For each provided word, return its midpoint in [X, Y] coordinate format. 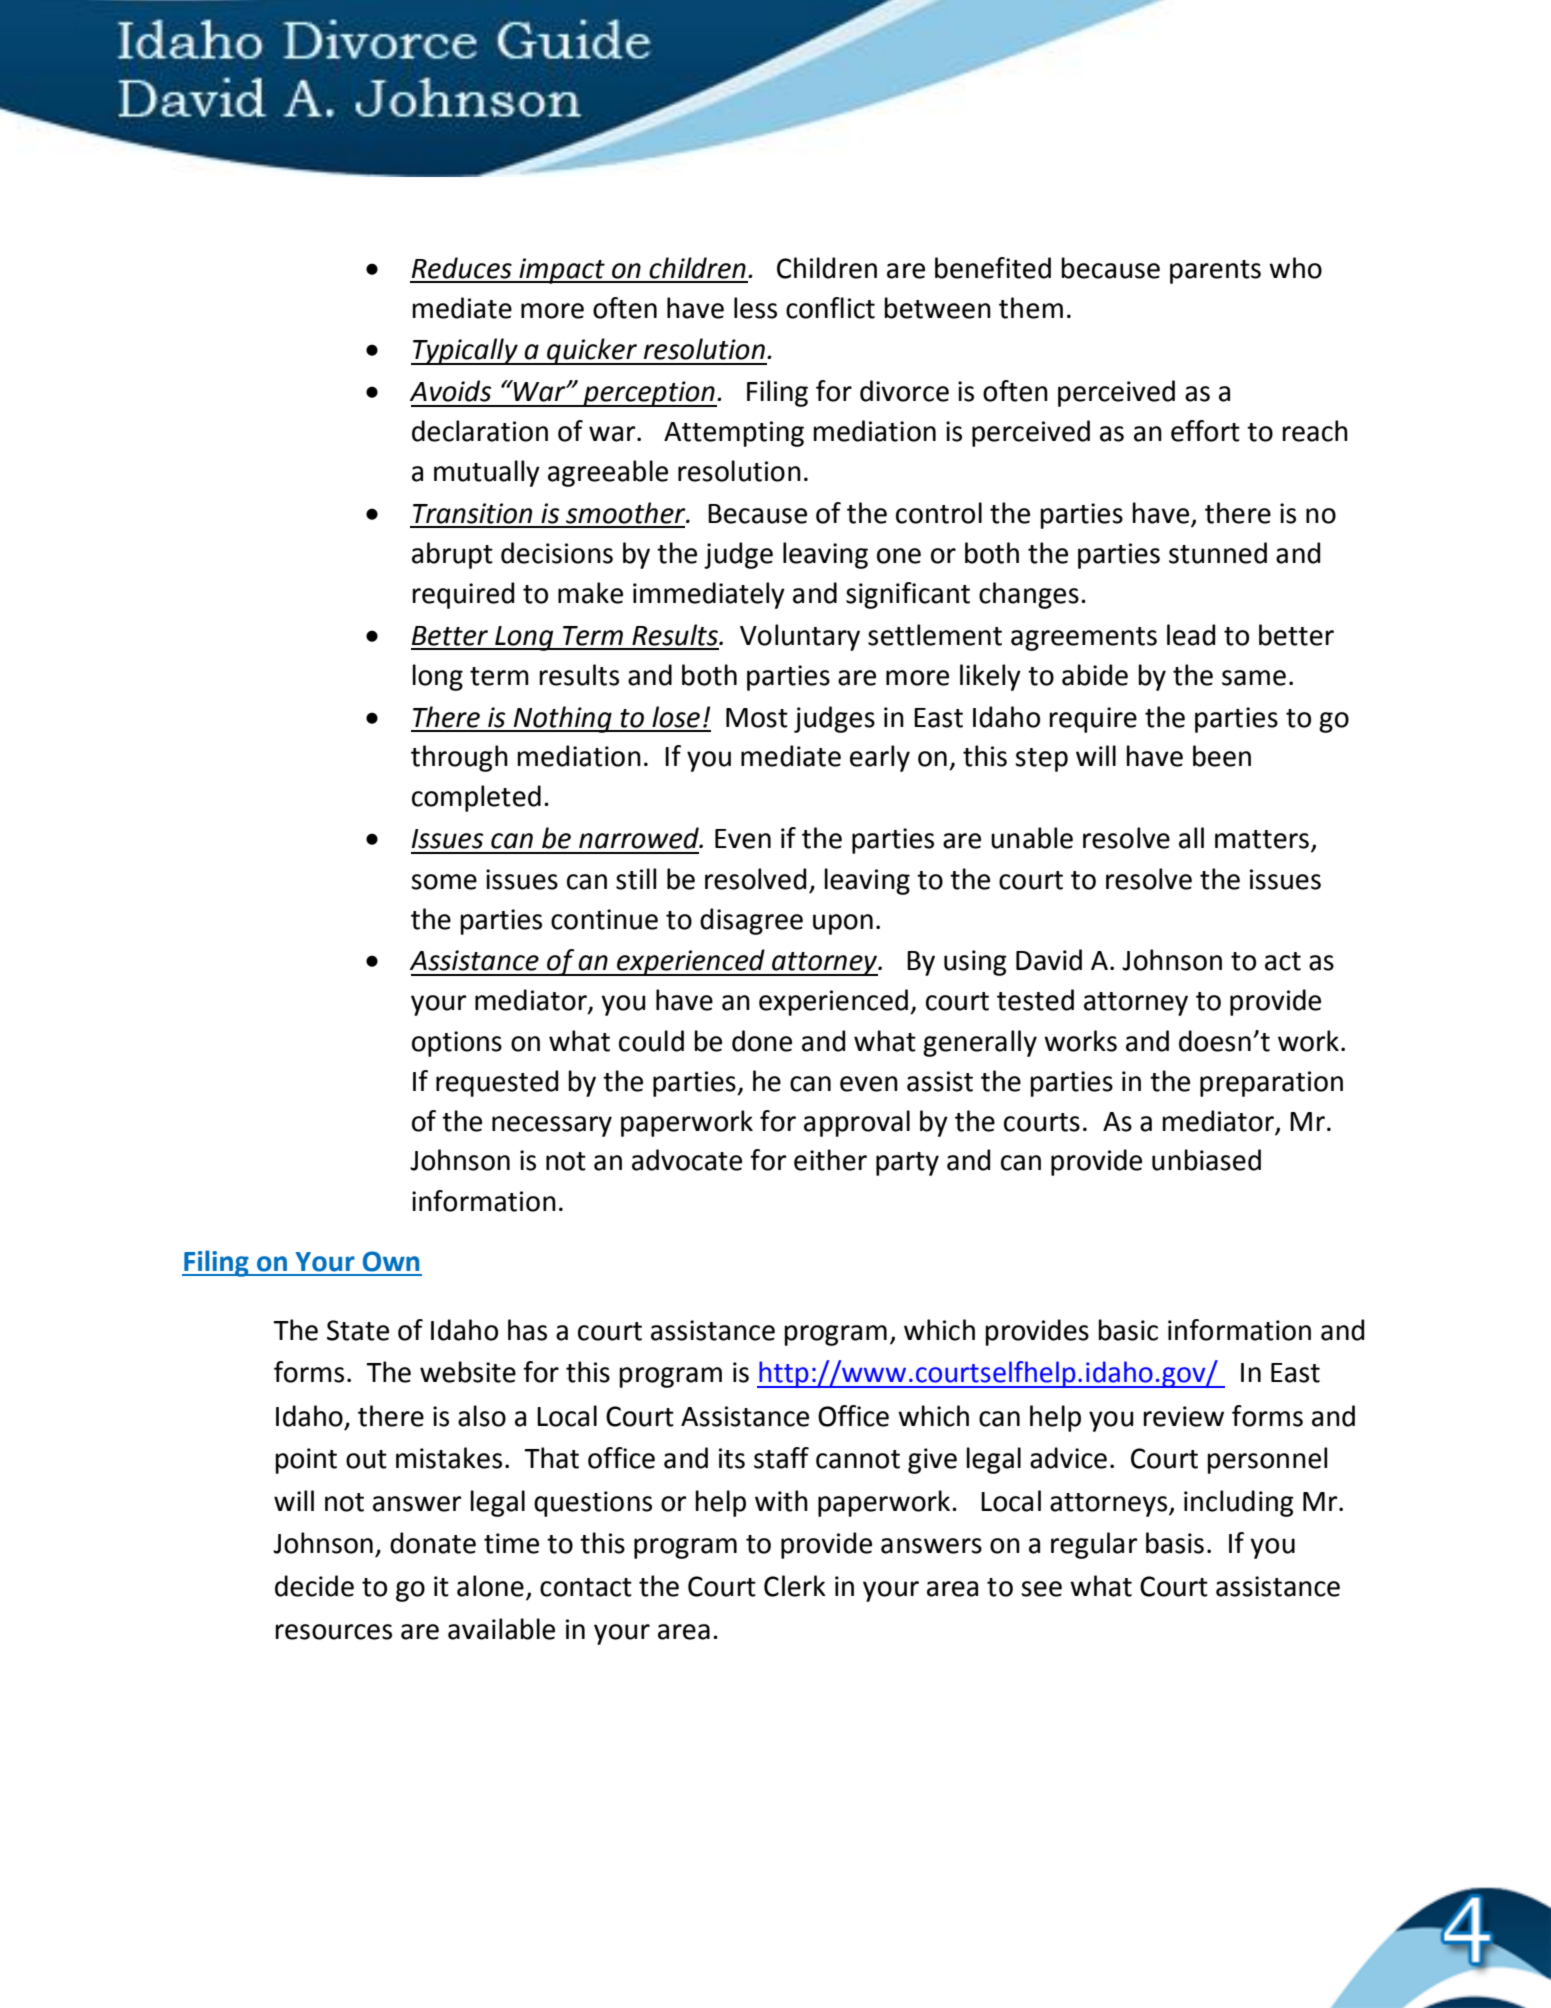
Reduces [462, 268]
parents [1215, 272]
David [1049, 960]
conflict [830, 308]
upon [843, 924]
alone [490, 1586]
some [444, 882]
